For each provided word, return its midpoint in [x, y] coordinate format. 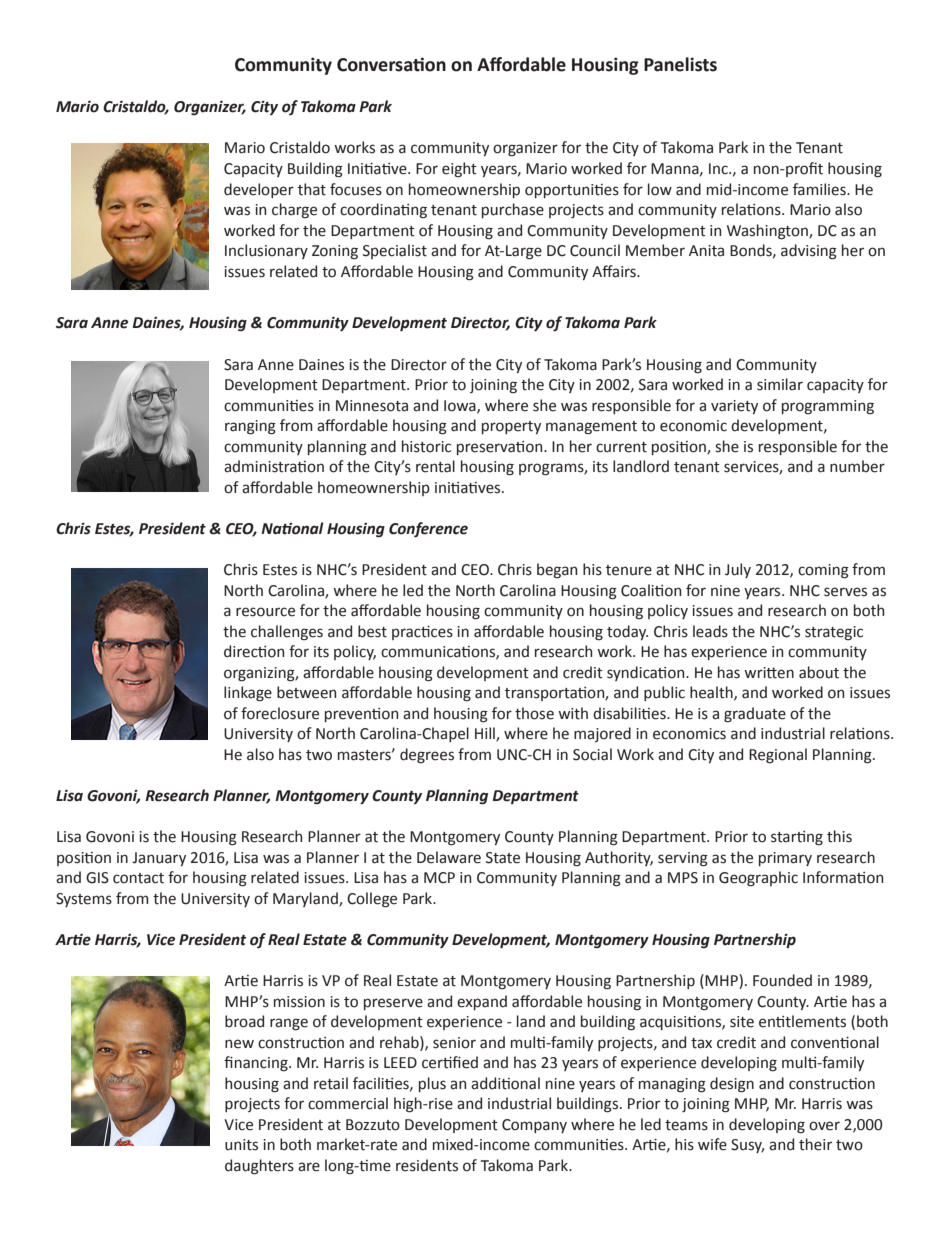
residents [427, 1165]
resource [265, 612]
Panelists [680, 64]
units [241, 1145]
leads [710, 631]
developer [259, 190]
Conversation [391, 64]
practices [422, 633]
